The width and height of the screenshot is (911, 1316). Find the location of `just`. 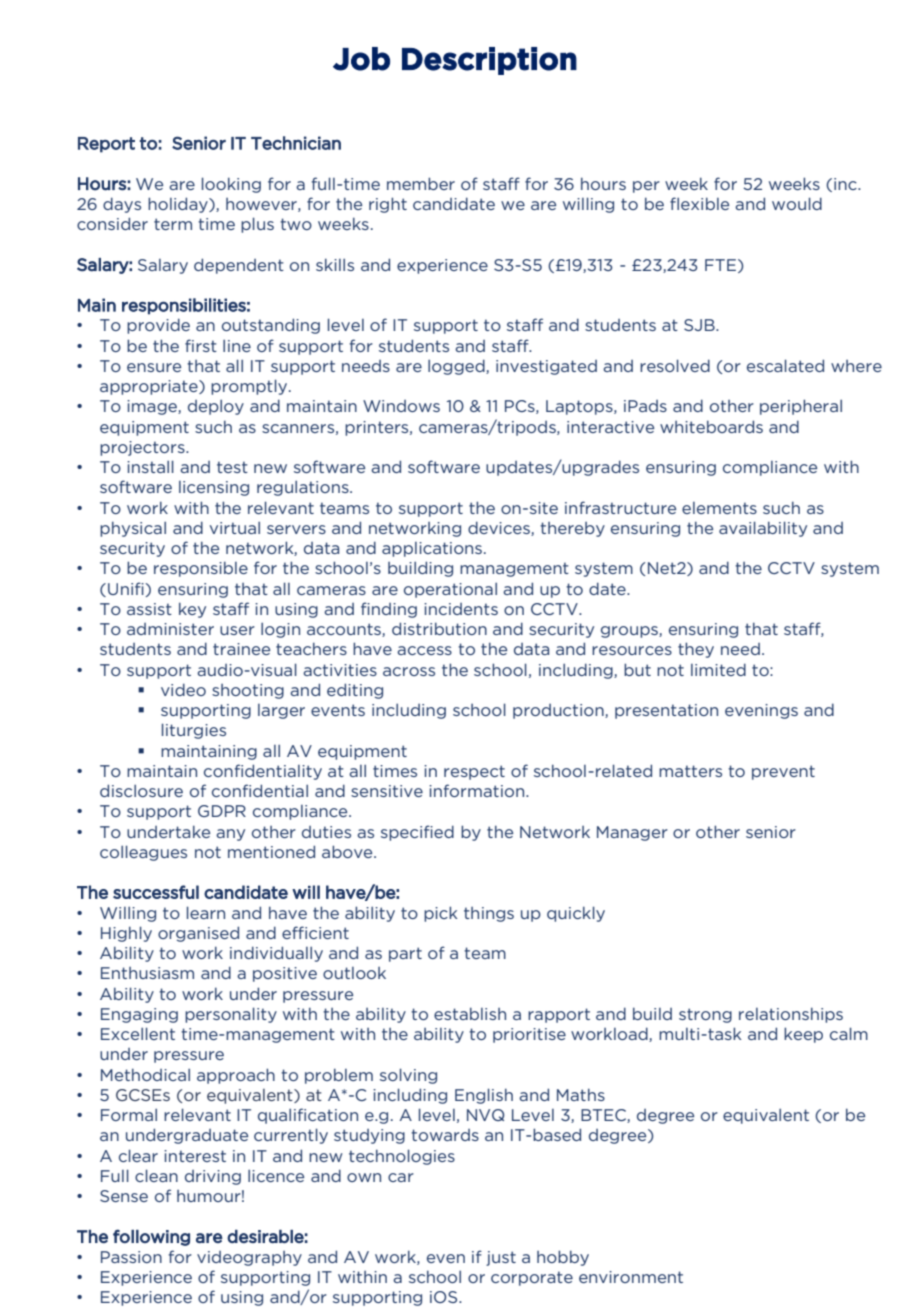

just is located at coordinates (501, 1258).
